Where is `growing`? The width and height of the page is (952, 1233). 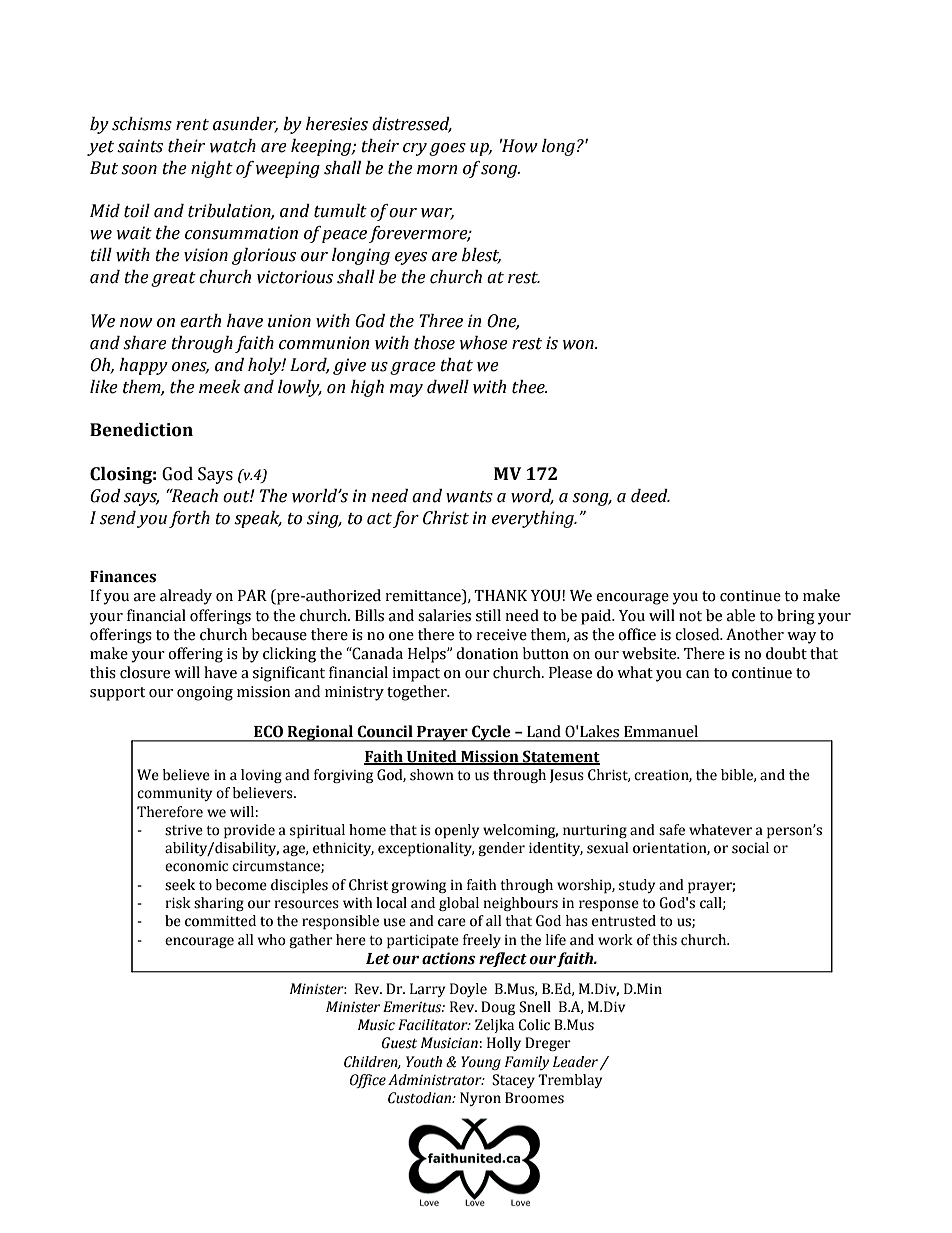 growing is located at coordinates (418, 886).
